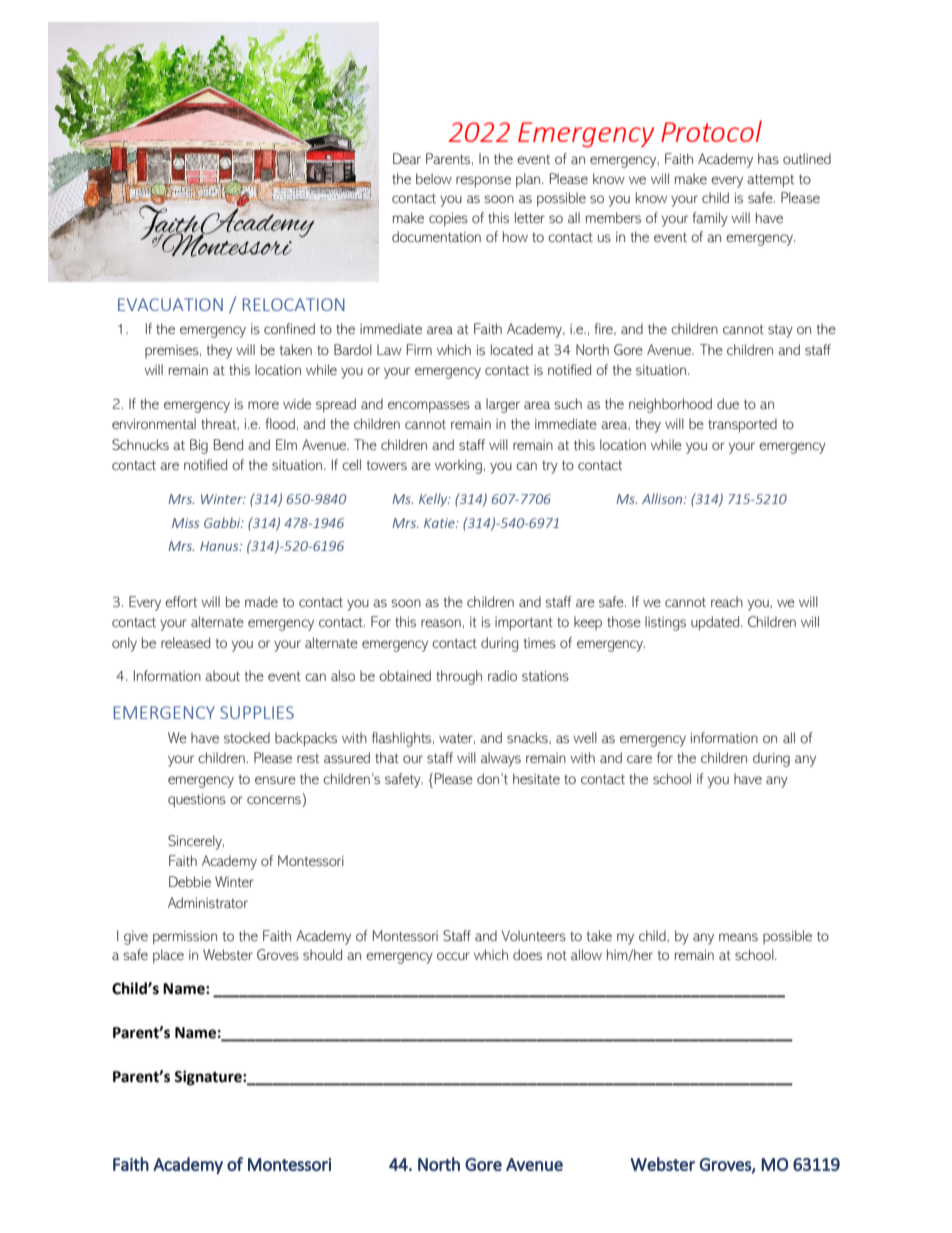 The width and height of the screenshot is (952, 1233). I want to click on Administrator, so click(208, 902).
